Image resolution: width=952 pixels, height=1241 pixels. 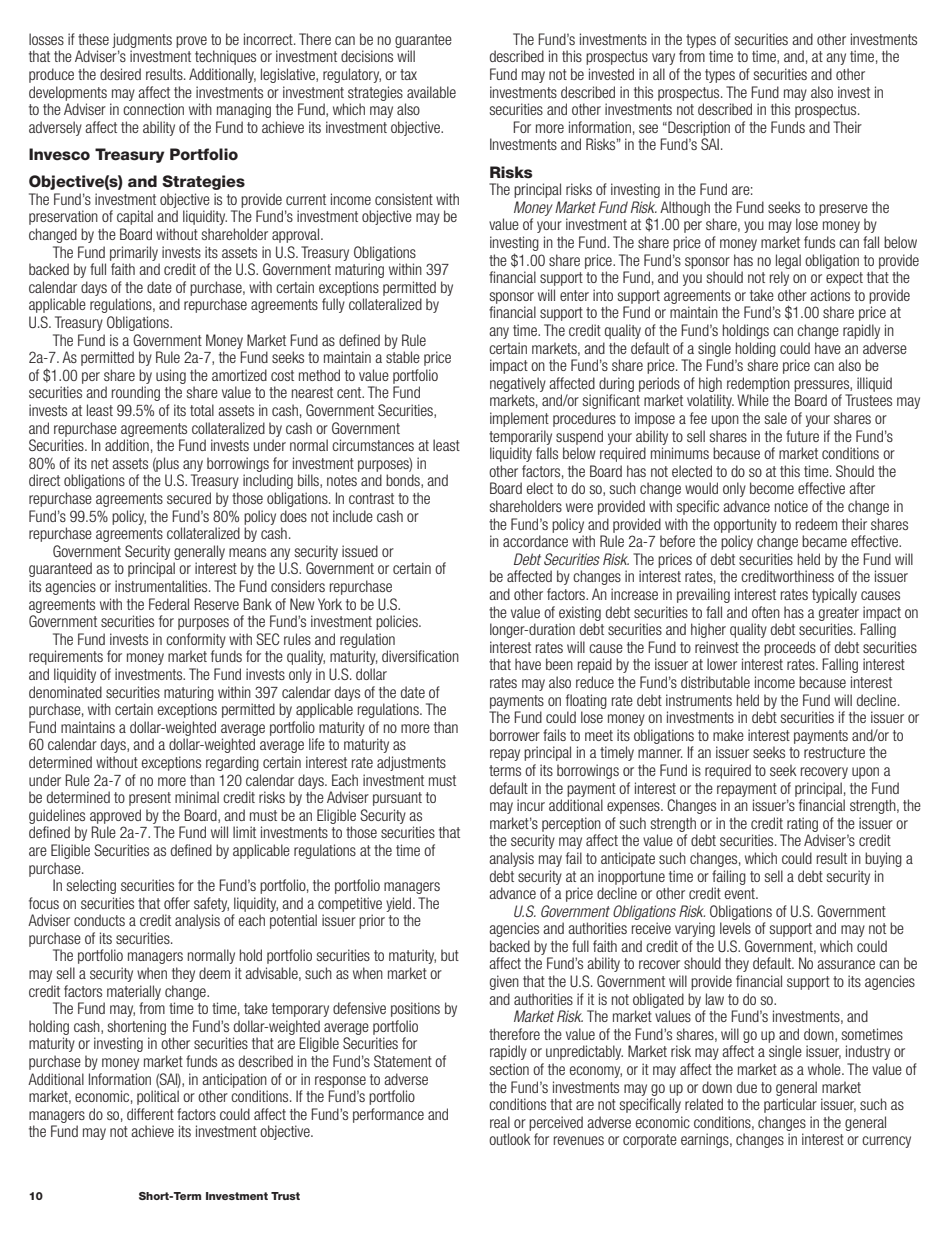 What do you see at coordinates (150, 1114) in the screenshot?
I see `different` at bounding box center [150, 1114].
